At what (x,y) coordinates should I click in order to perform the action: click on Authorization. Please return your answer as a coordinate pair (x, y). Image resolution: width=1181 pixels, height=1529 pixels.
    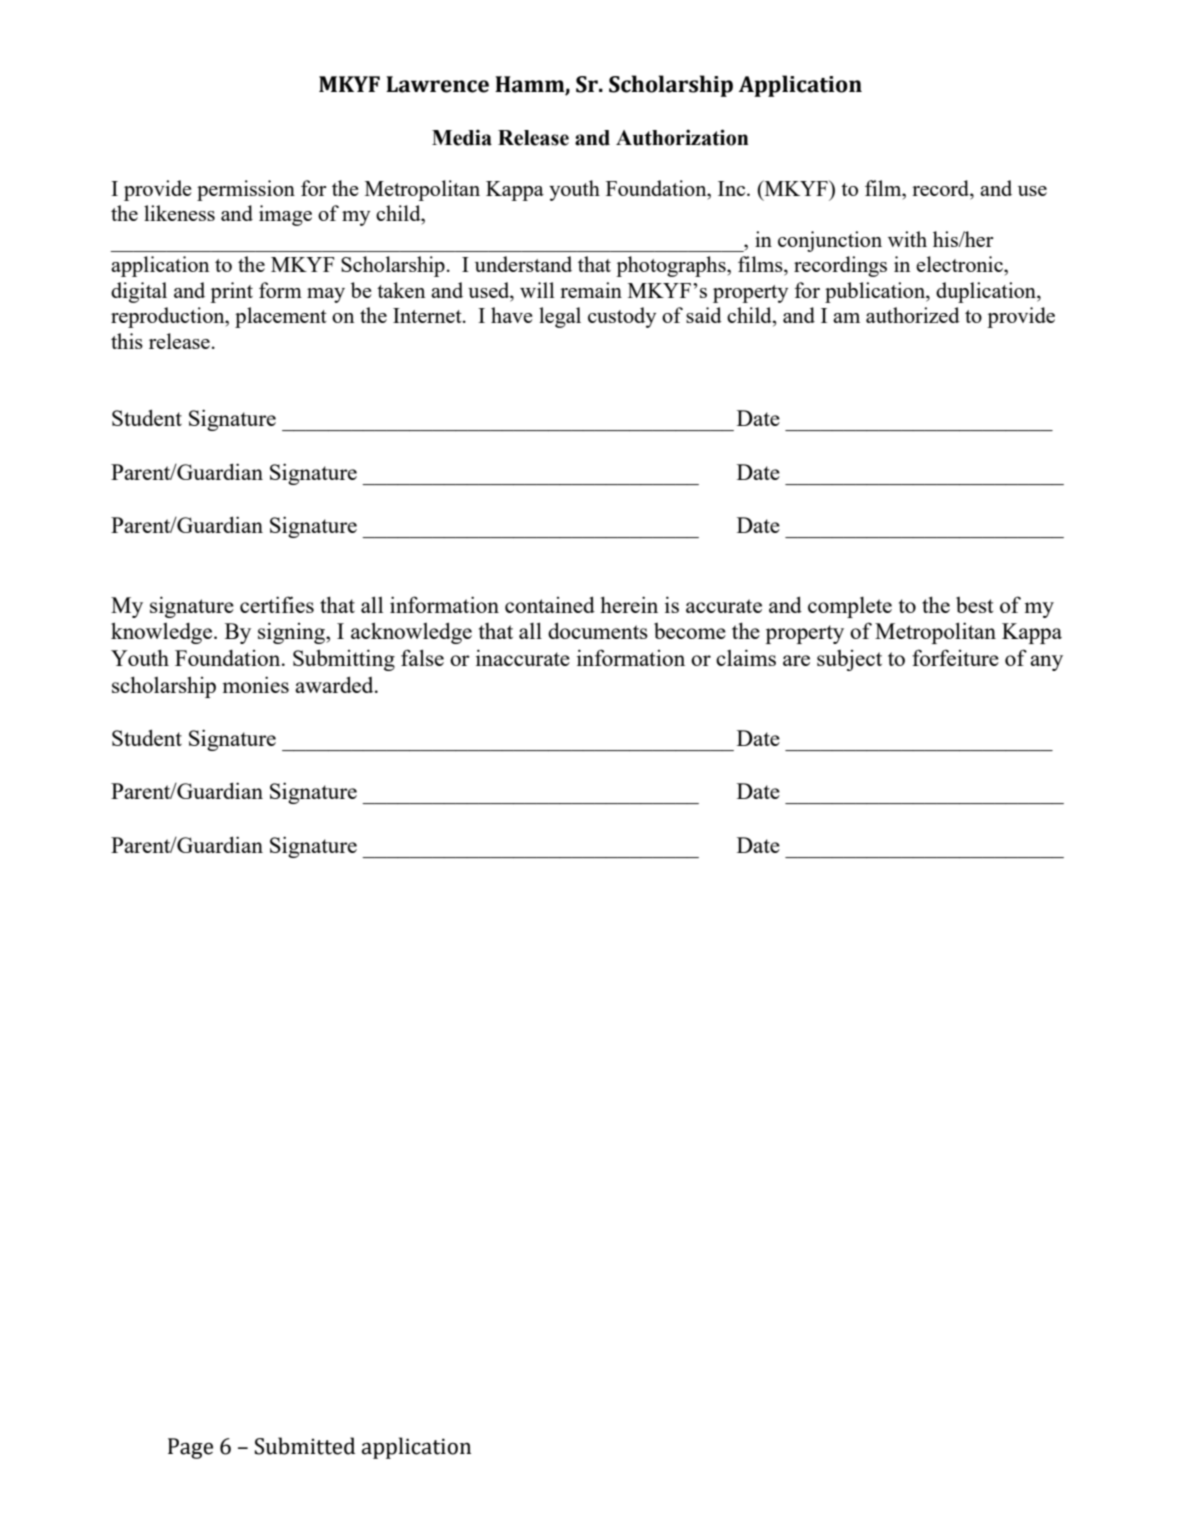
    Looking at the image, I should click on (682, 137).
